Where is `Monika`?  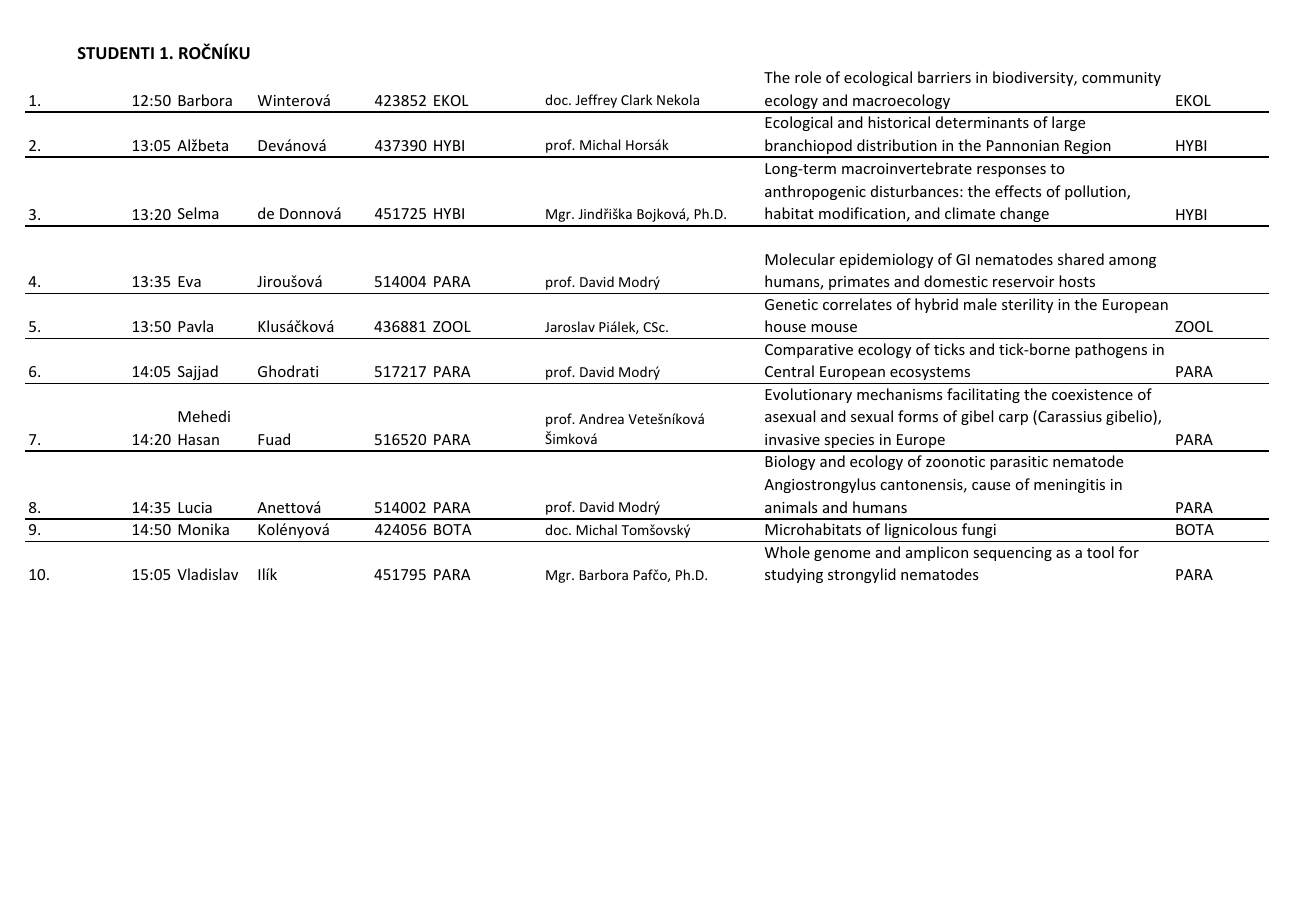 Monika is located at coordinates (203, 529).
